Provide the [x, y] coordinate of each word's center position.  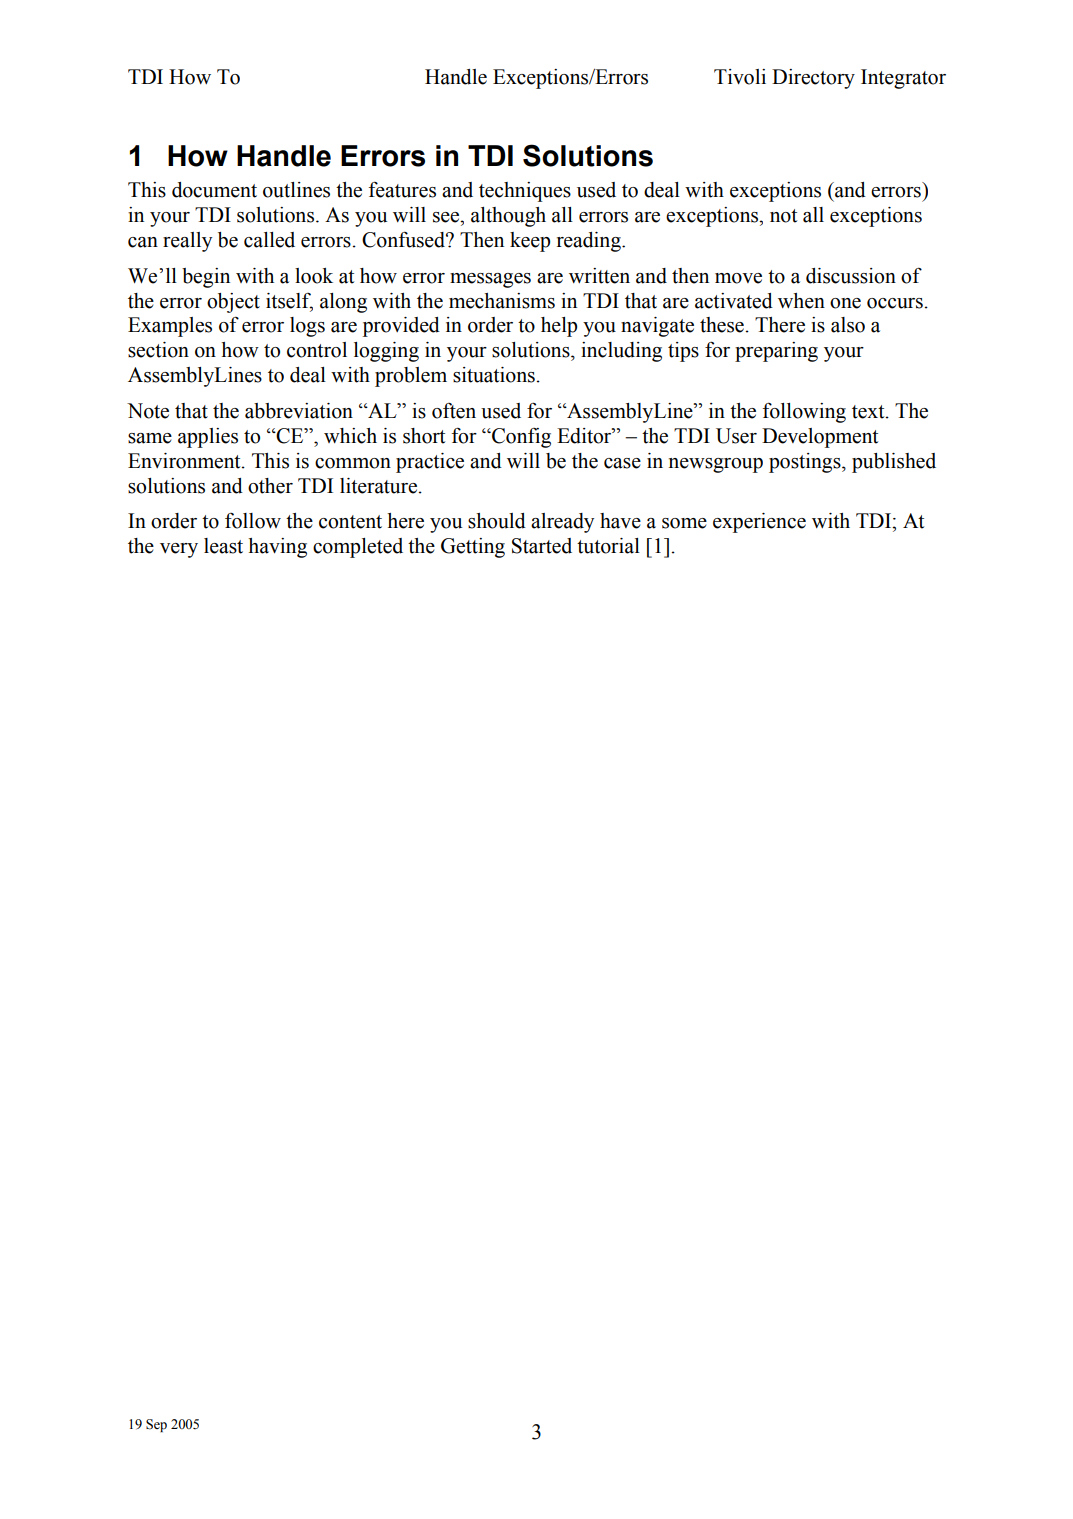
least [223, 546]
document [214, 190]
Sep [156, 1425]
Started [542, 546]
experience [759, 523]
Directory [813, 79]
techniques [525, 192]
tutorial [608, 546]
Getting [473, 548]
